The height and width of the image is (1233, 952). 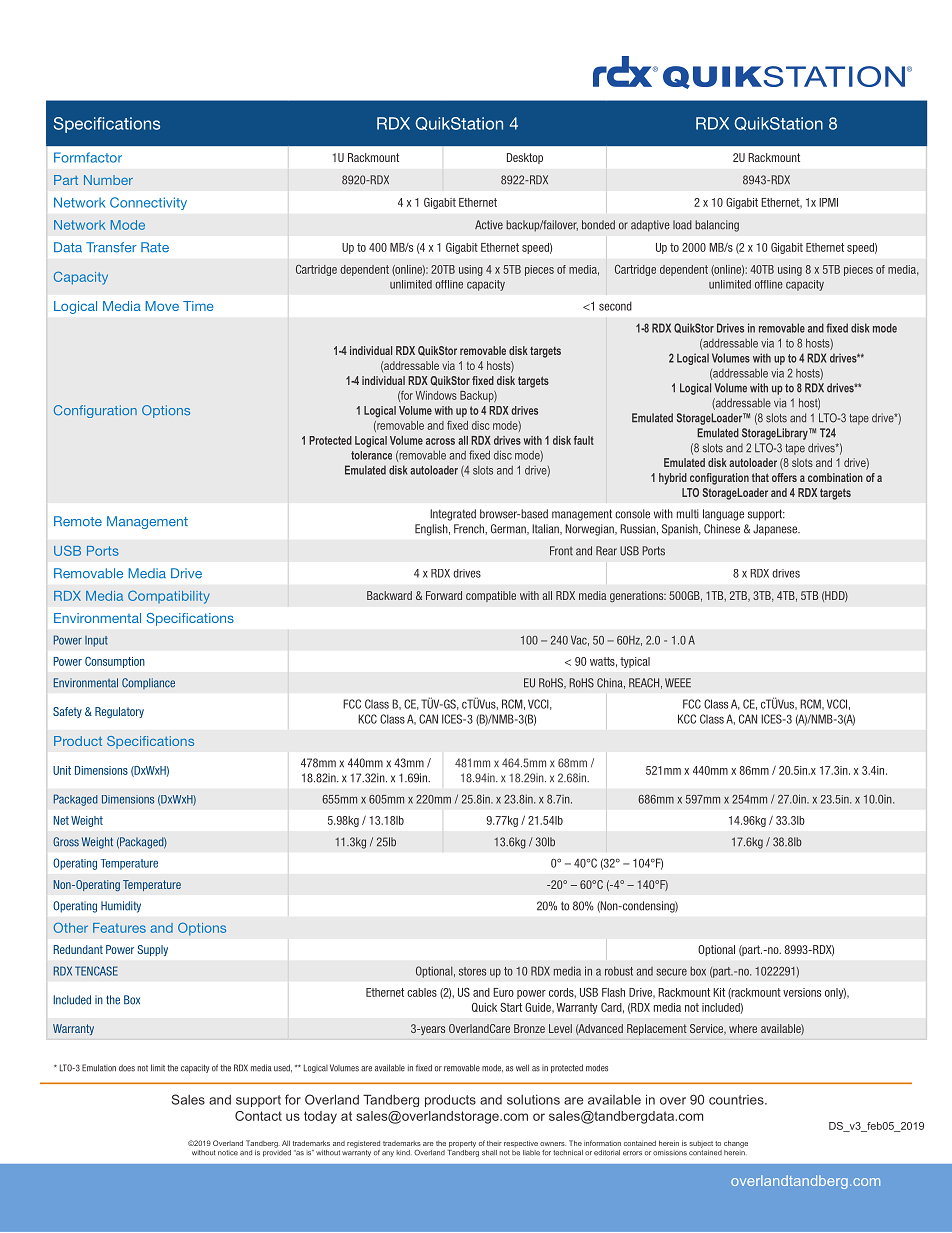 What do you see at coordinates (489, 225) in the image?
I see `Active` at bounding box center [489, 225].
